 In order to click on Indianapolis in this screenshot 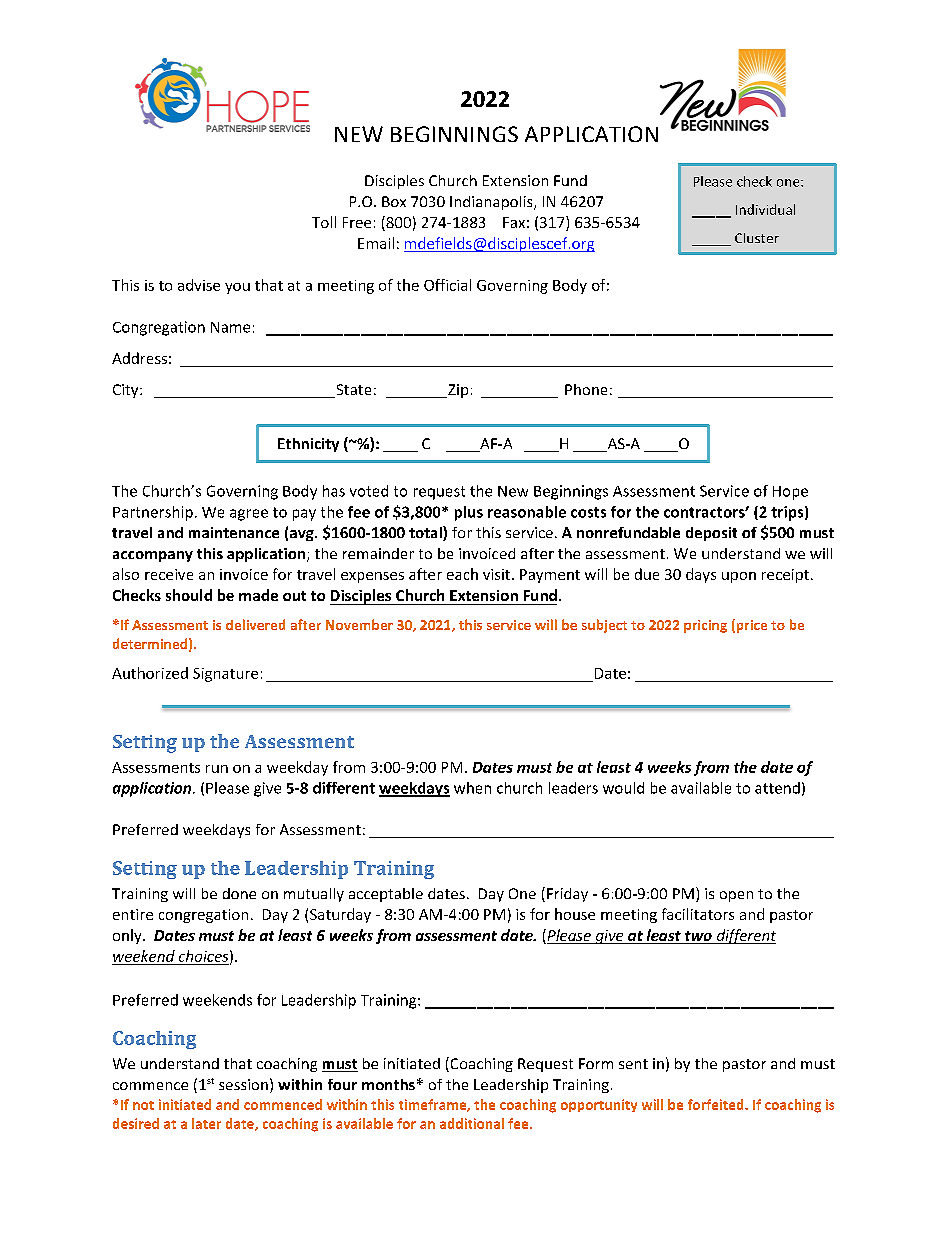, I will do `click(492, 203)`.
